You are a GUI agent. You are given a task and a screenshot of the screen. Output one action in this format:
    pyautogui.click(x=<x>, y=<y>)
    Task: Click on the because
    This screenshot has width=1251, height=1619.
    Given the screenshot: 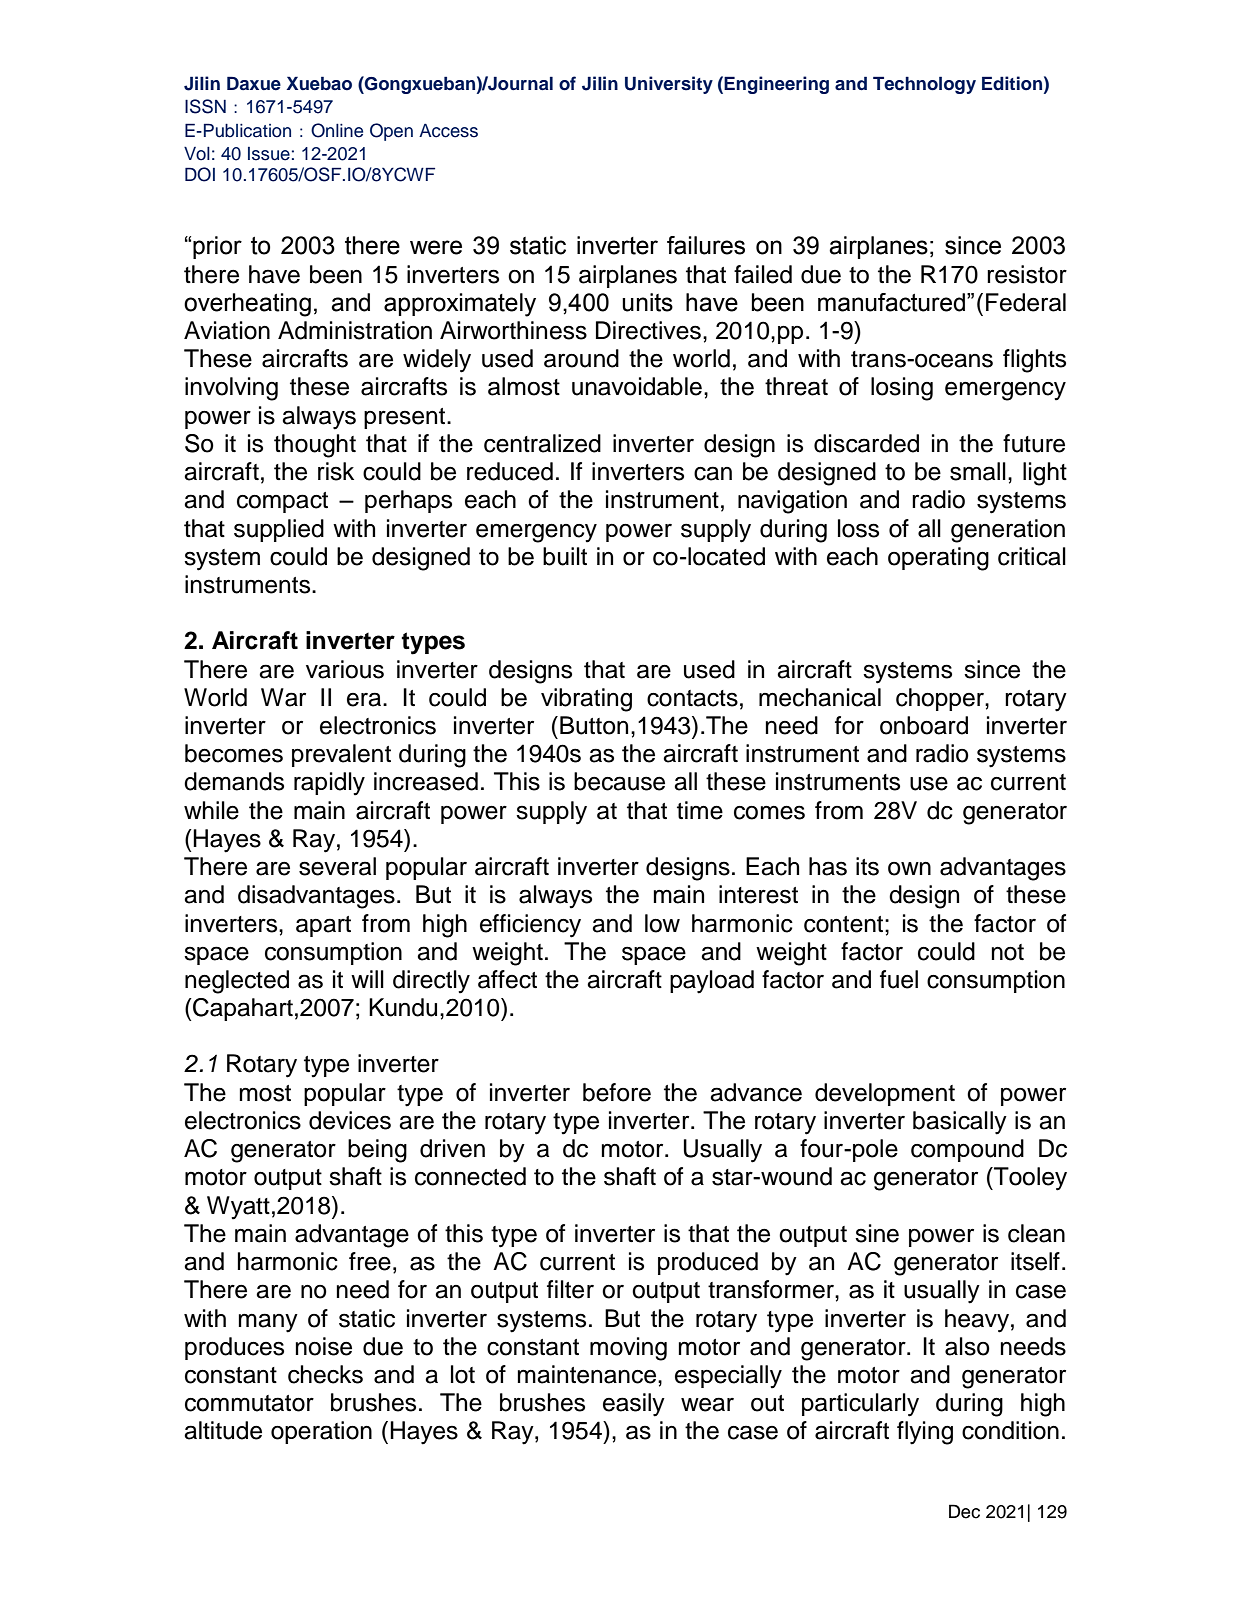 What is the action you would take?
    pyautogui.click(x=619, y=781)
